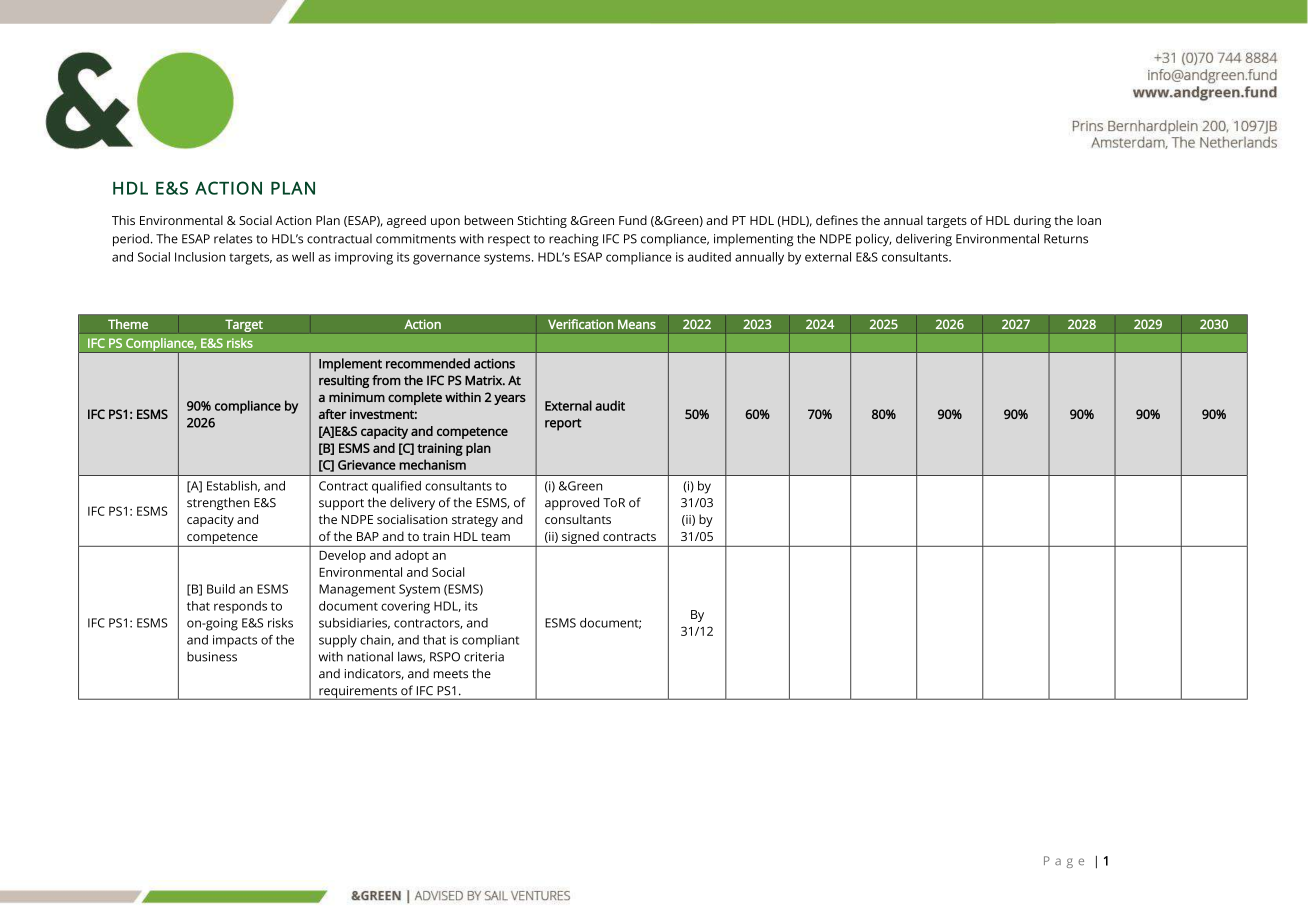  Describe the element at coordinates (924, 240) in the screenshot. I see `delivering` at that location.
